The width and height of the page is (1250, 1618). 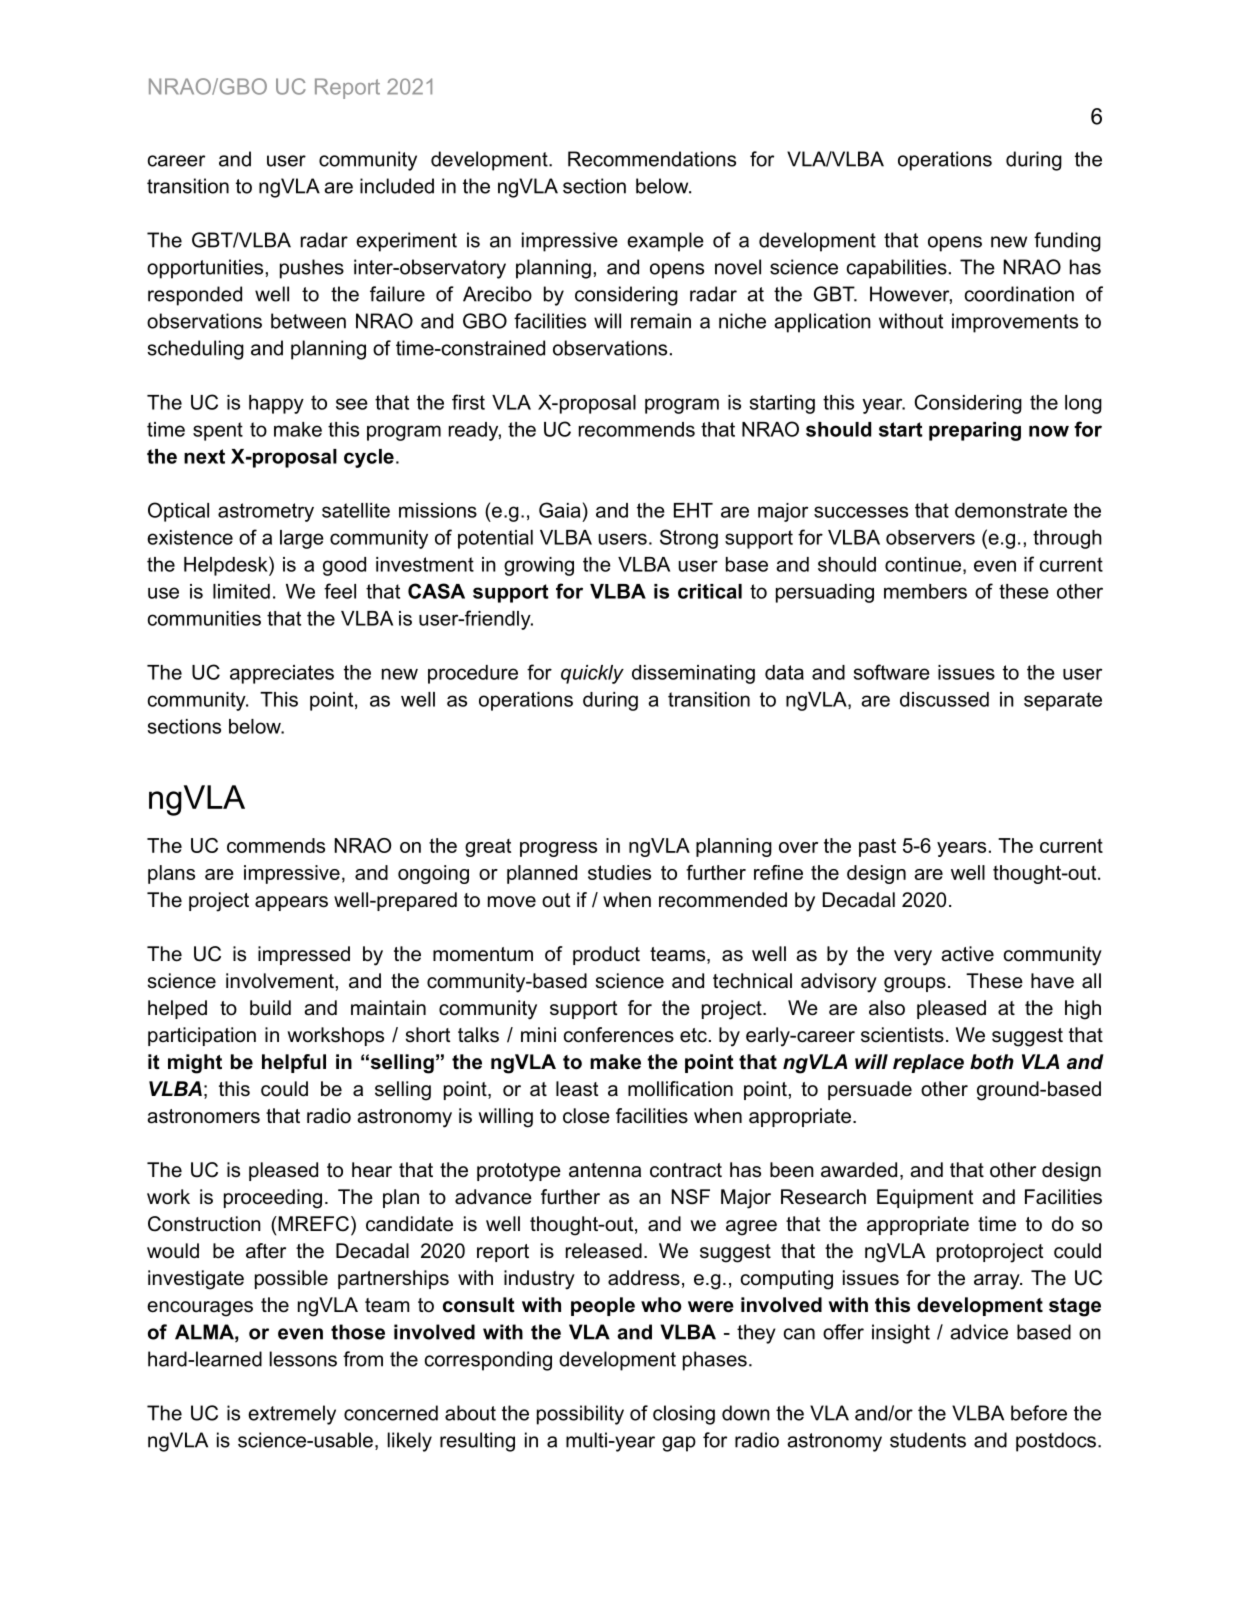 What do you see at coordinates (580, 1415) in the page?
I see `possibility` at bounding box center [580, 1415].
